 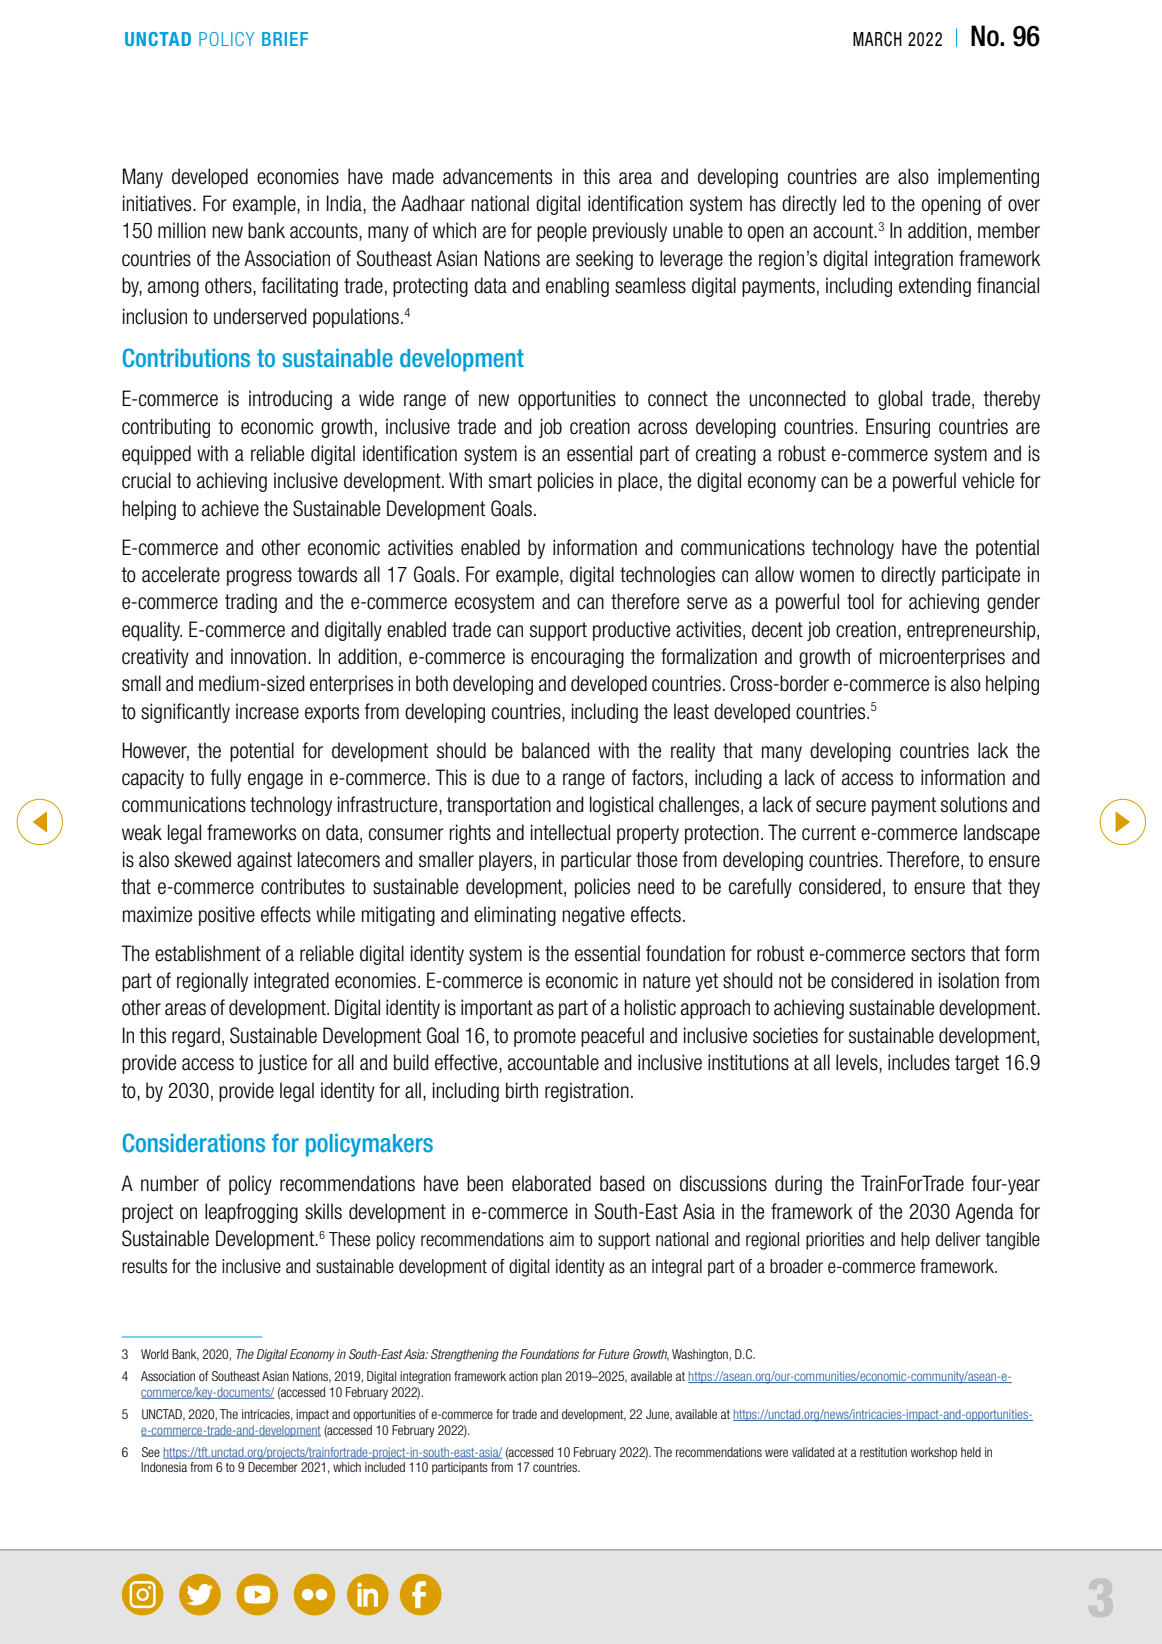 I want to click on plan, so click(x=552, y=1377).
